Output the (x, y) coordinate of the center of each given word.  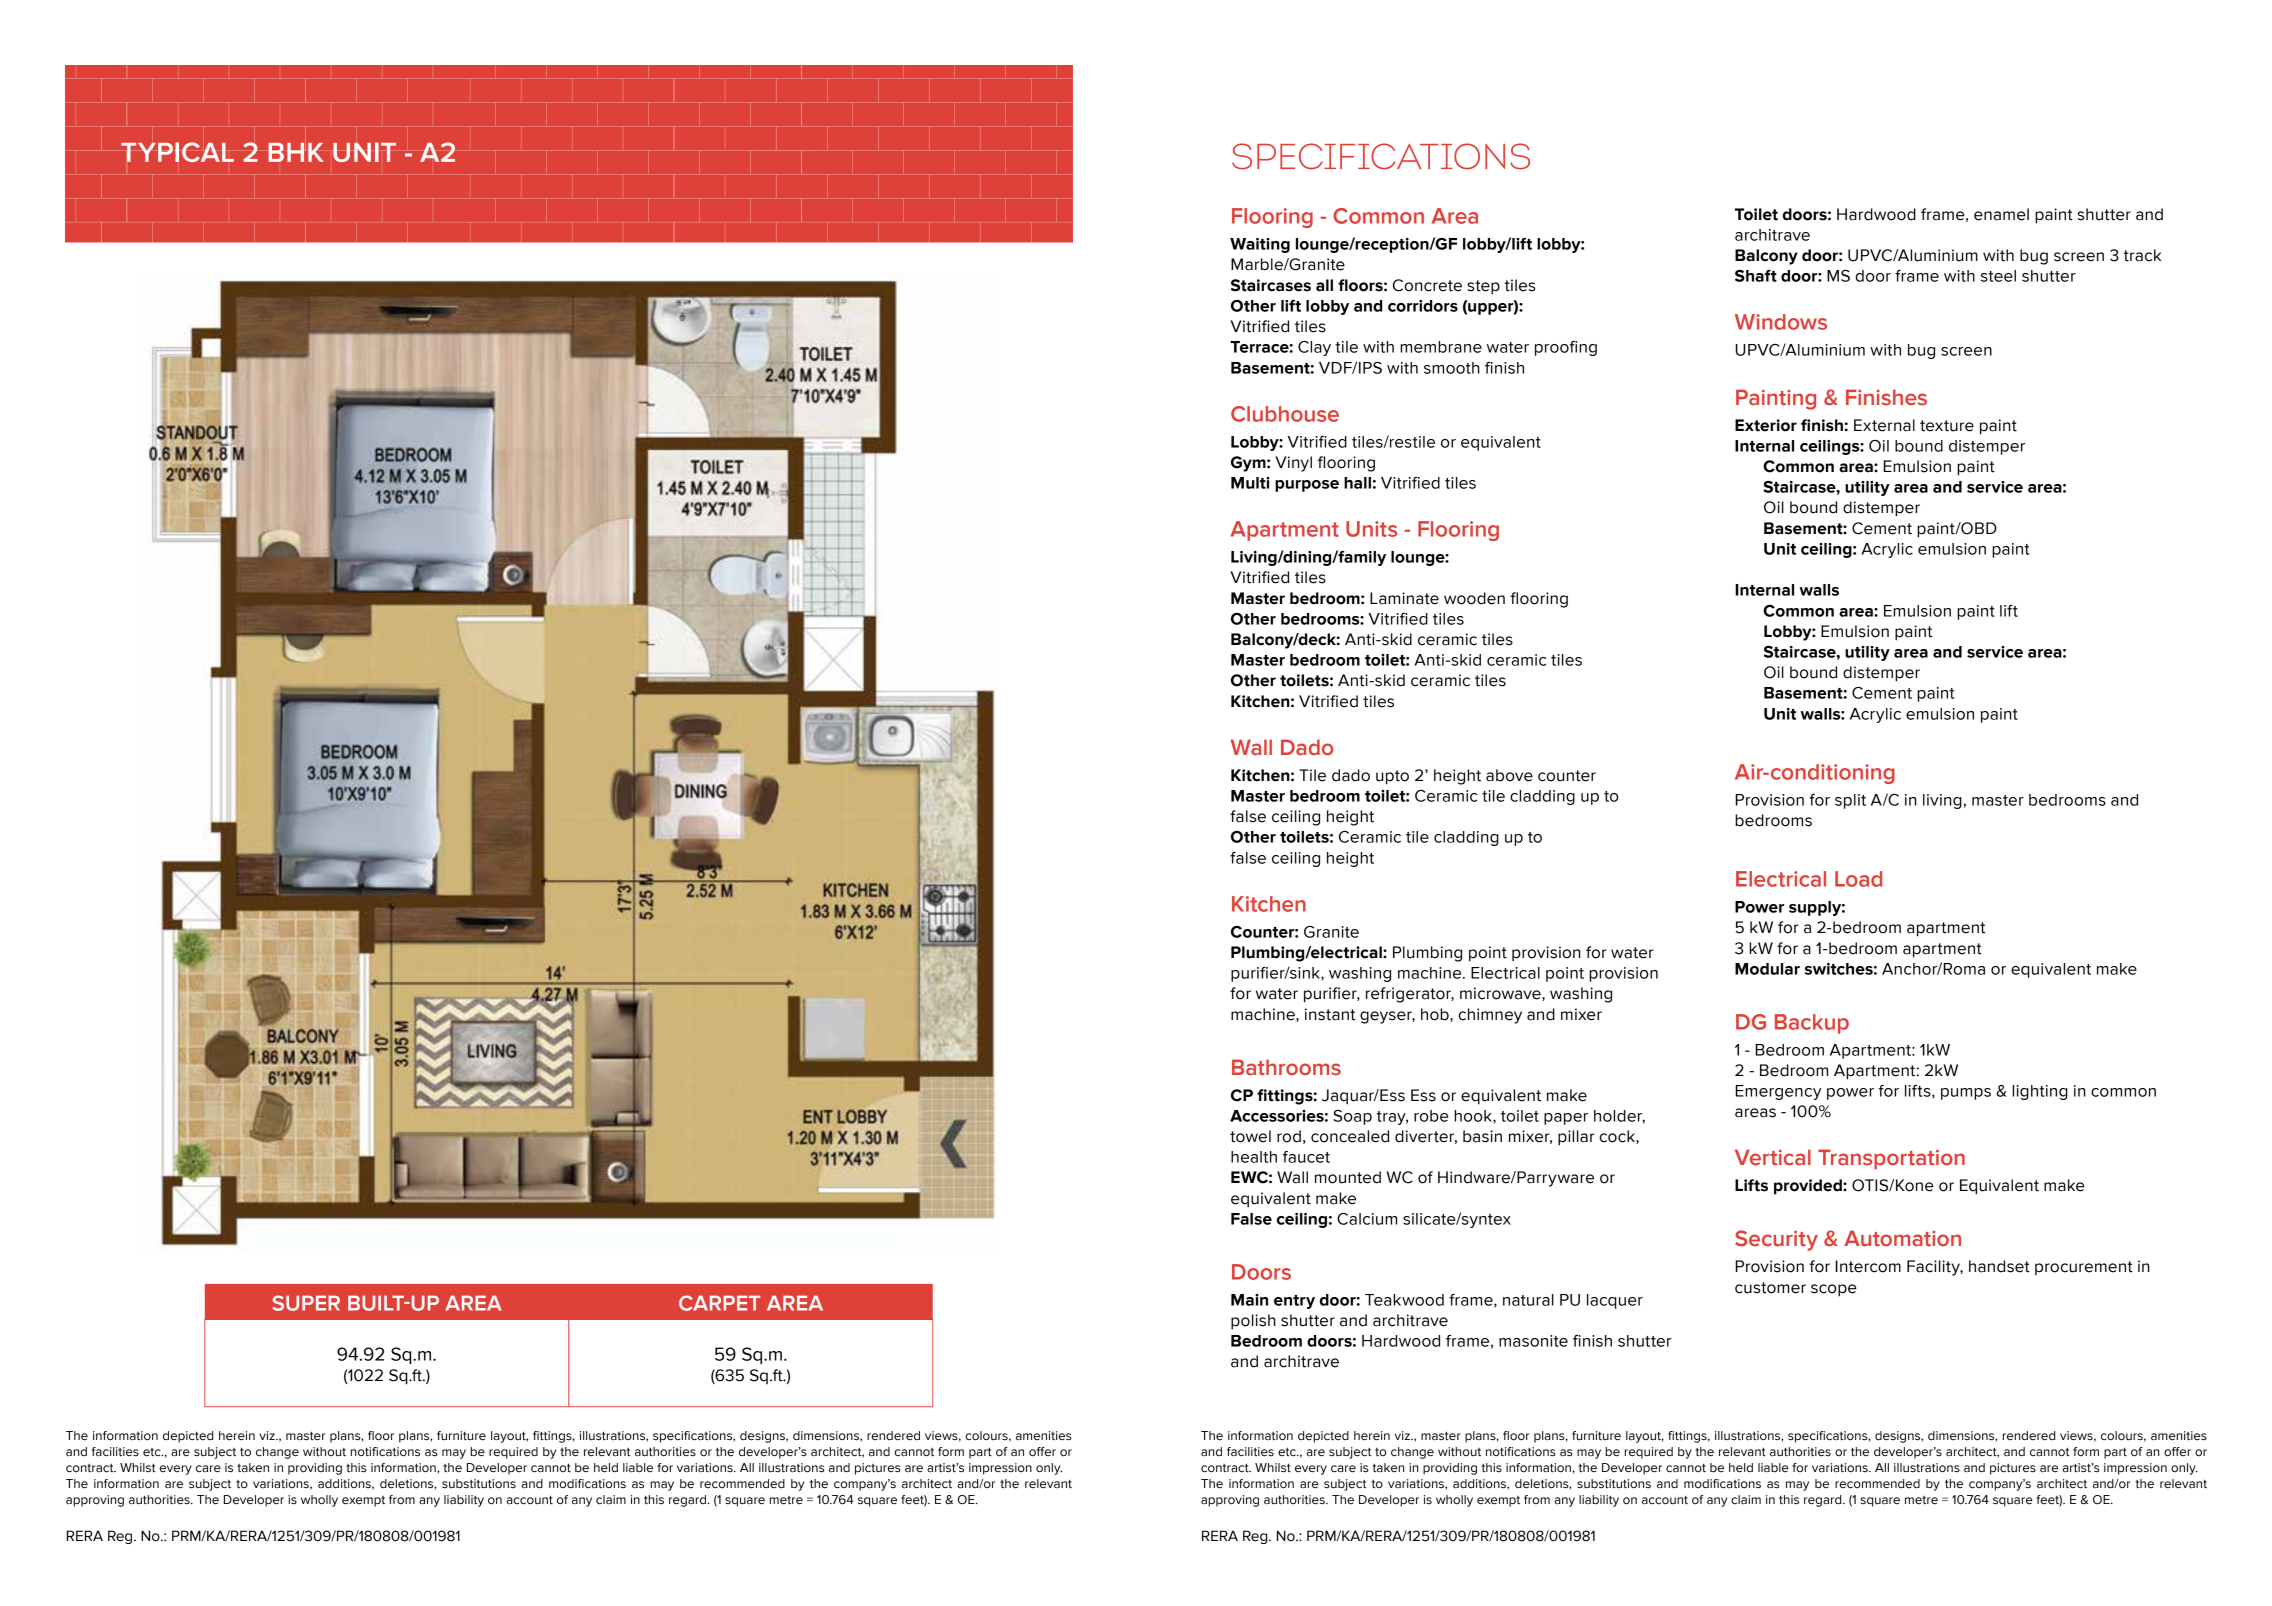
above (1509, 775)
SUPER (306, 1303)
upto (1392, 777)
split (1850, 801)
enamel (2001, 214)
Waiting (1260, 245)
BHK (296, 151)
